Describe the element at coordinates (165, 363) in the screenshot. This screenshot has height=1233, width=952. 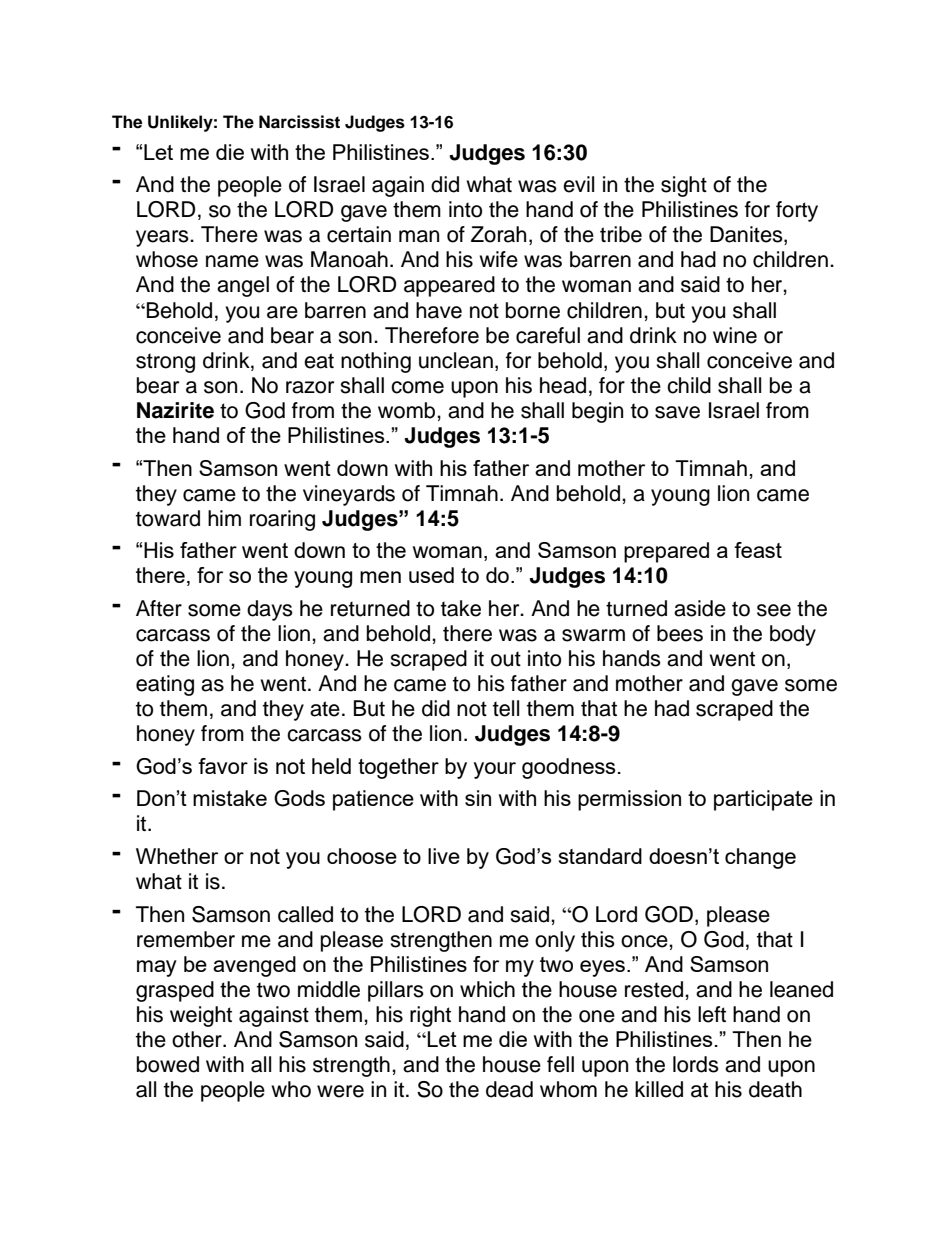
I see `strong` at that location.
